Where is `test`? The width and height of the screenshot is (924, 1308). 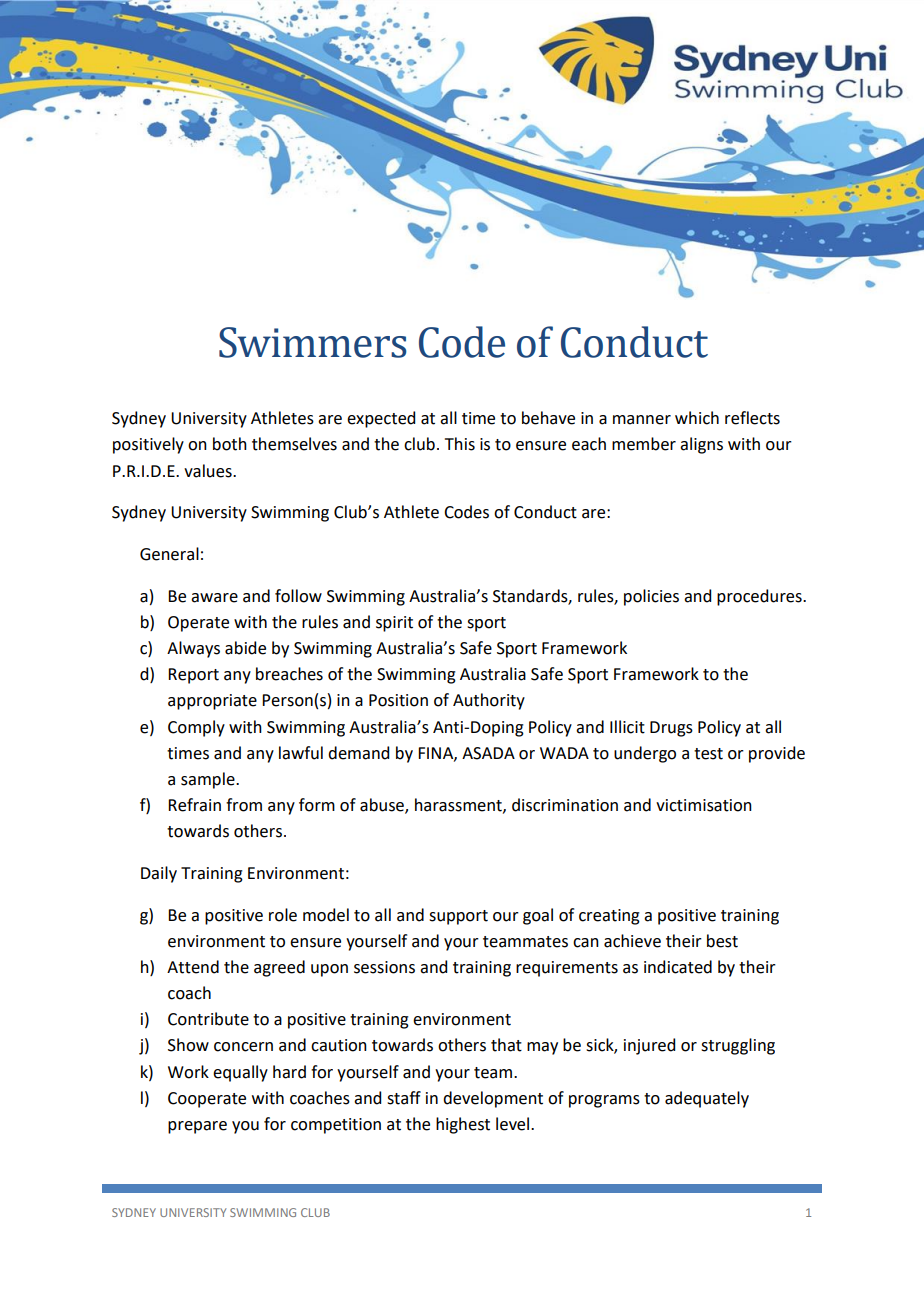
test is located at coordinates (708, 754).
